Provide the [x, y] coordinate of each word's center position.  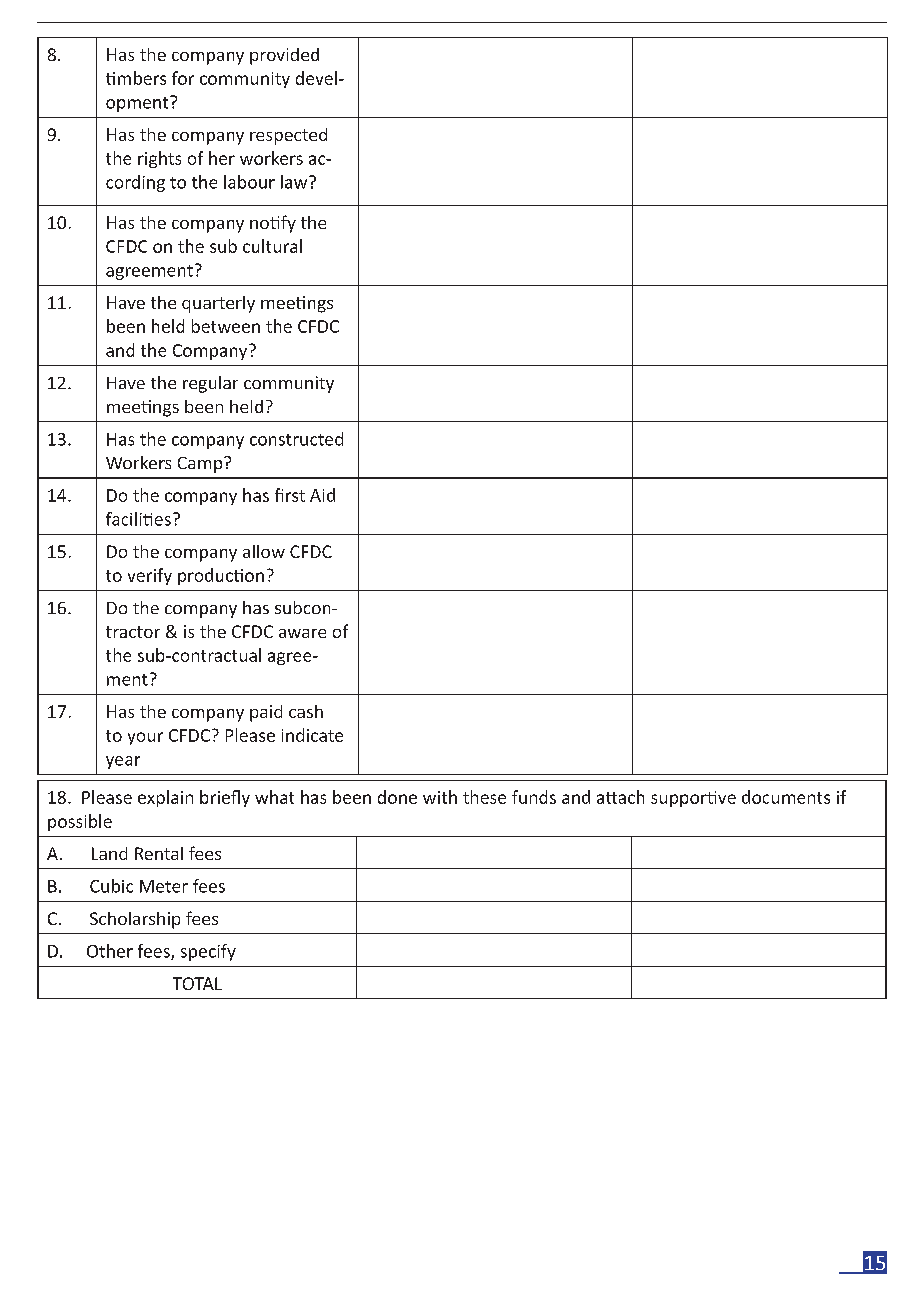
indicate [312, 735]
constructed [296, 439]
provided [284, 56]
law [295, 182]
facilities [138, 519]
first [290, 495]
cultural [272, 246]
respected [288, 136]
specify [208, 952]
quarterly [218, 304]
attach [620, 797]
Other [110, 951]
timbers [136, 78]
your [145, 738]
